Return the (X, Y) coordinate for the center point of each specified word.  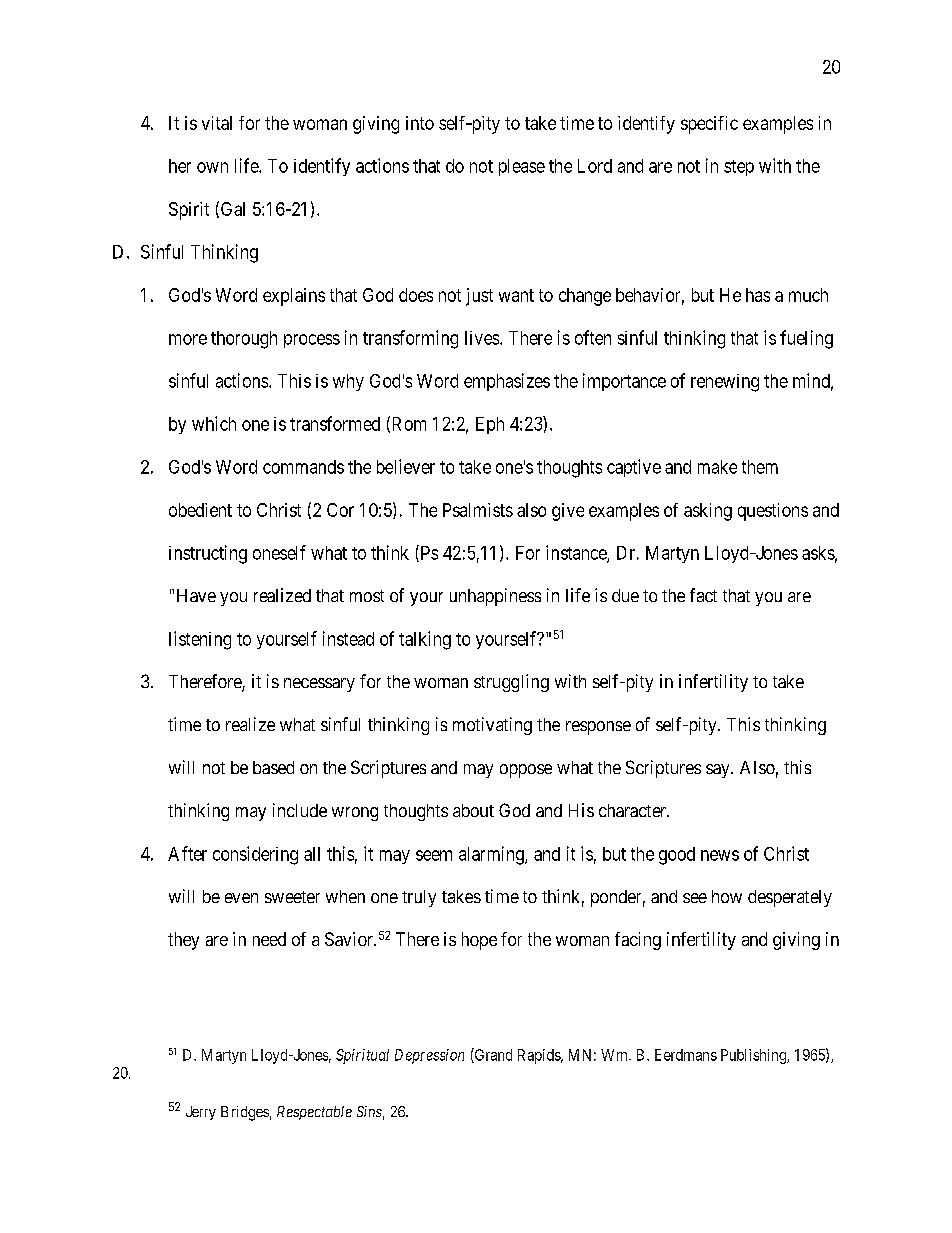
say (719, 771)
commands (303, 467)
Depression (429, 1056)
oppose (526, 771)
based (273, 767)
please (522, 167)
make (717, 467)
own (212, 167)
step (739, 168)
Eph (490, 425)
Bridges (245, 1113)
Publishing (754, 1056)
